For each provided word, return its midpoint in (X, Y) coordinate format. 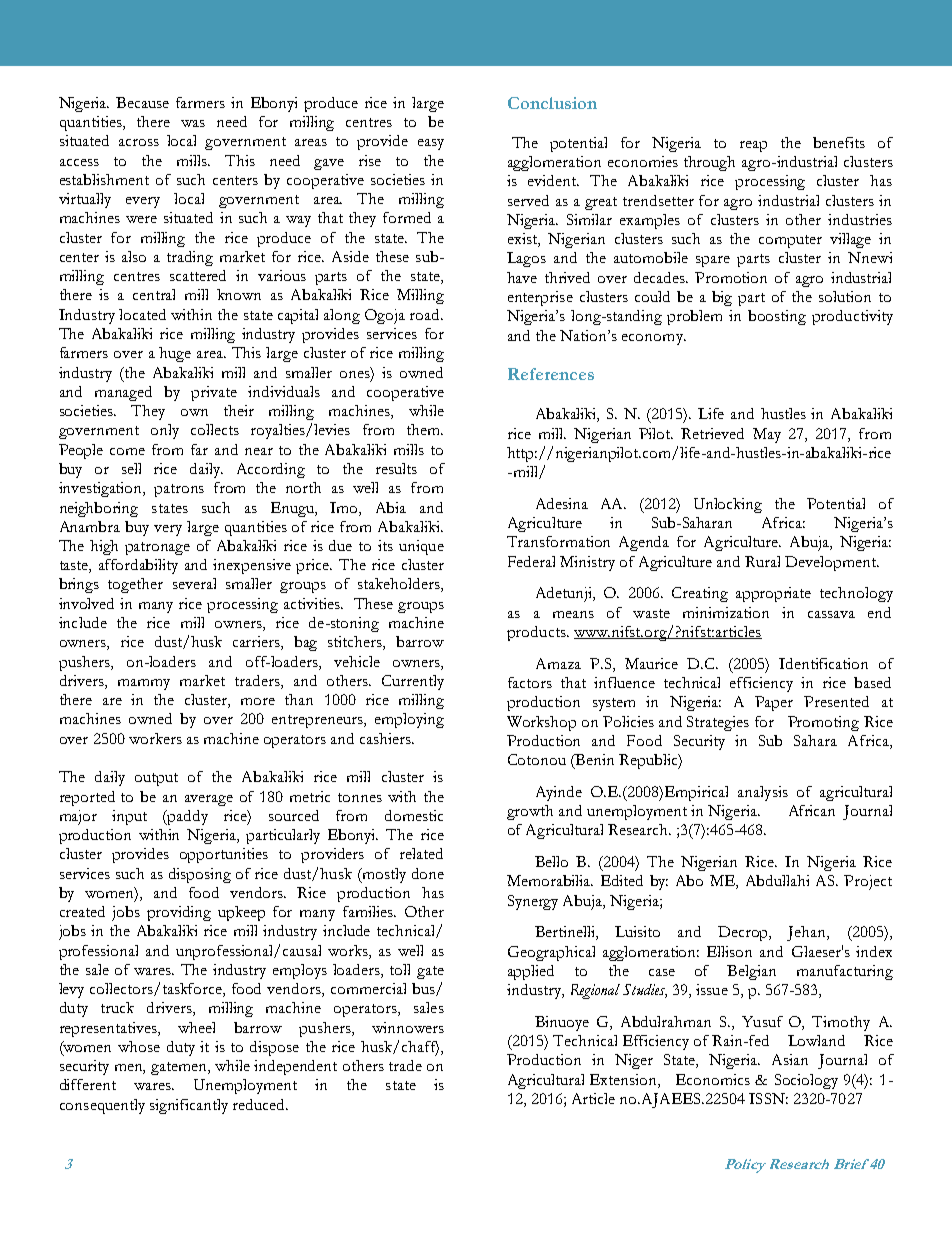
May (767, 435)
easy (431, 144)
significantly (189, 1106)
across (139, 142)
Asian (790, 1059)
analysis (763, 793)
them (424, 429)
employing (409, 720)
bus (424, 989)
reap (753, 146)
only (165, 431)
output (156, 779)
